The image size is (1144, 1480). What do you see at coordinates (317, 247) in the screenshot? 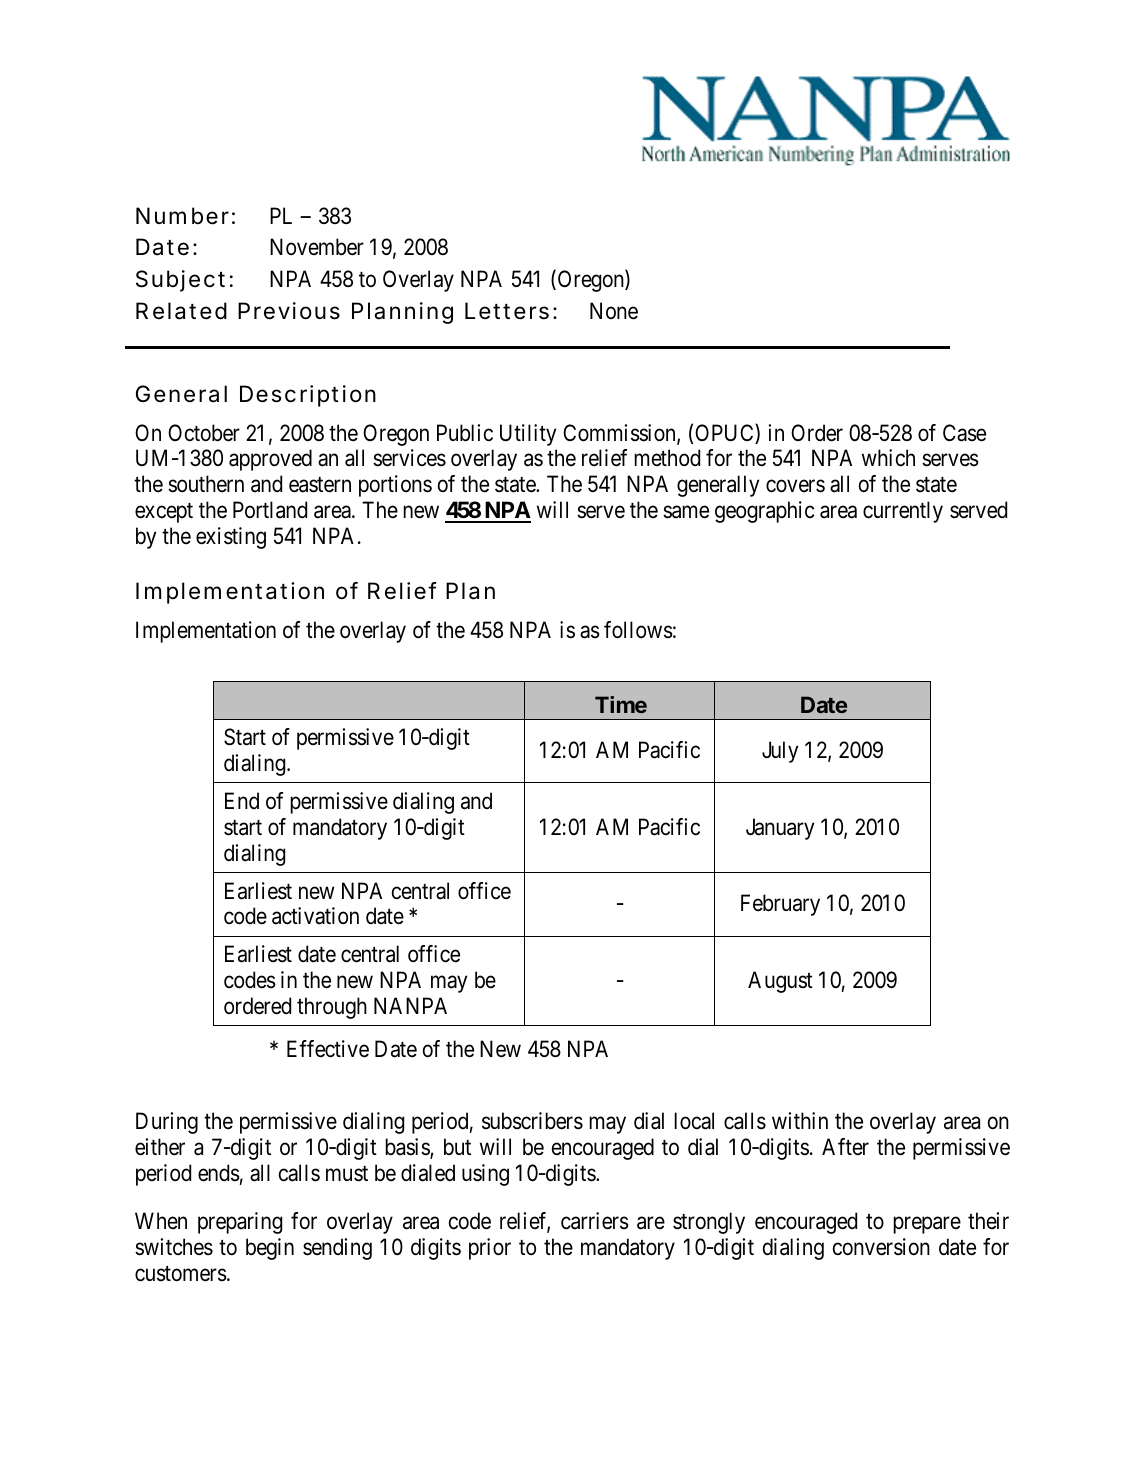
I see `November` at bounding box center [317, 247].
